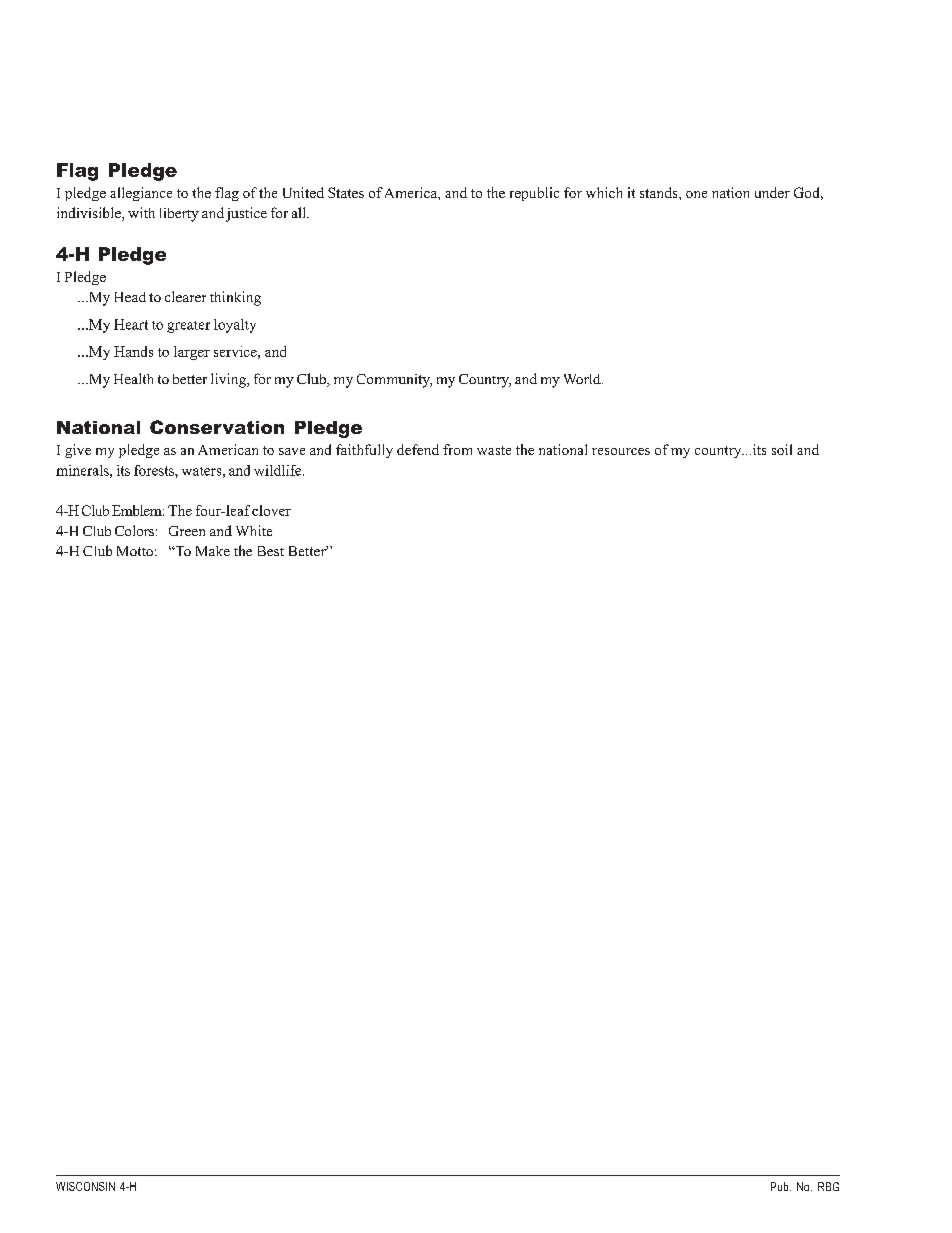 Image resolution: width=952 pixels, height=1233 pixels. I want to click on under, so click(772, 192).
